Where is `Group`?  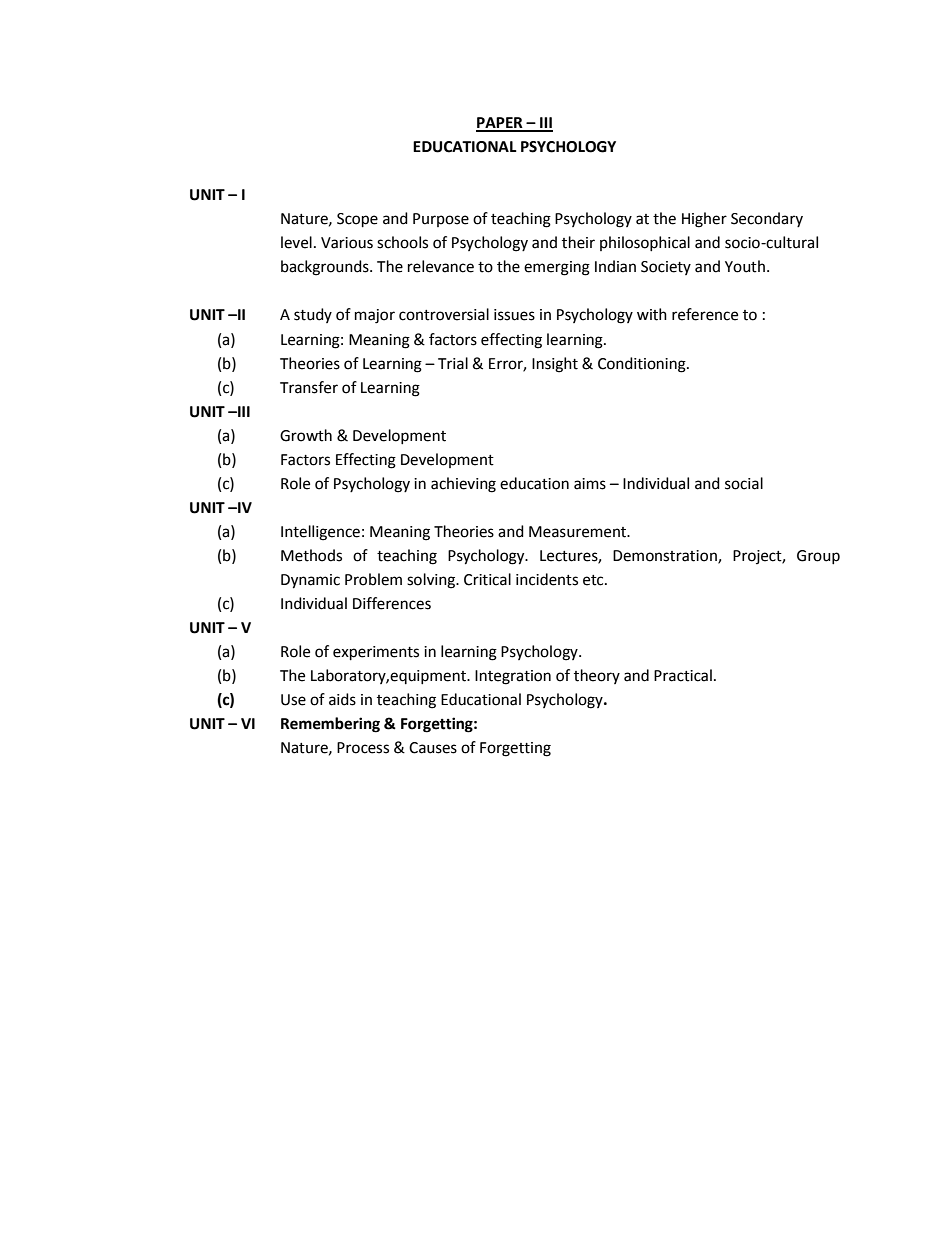
Group is located at coordinates (818, 557).
